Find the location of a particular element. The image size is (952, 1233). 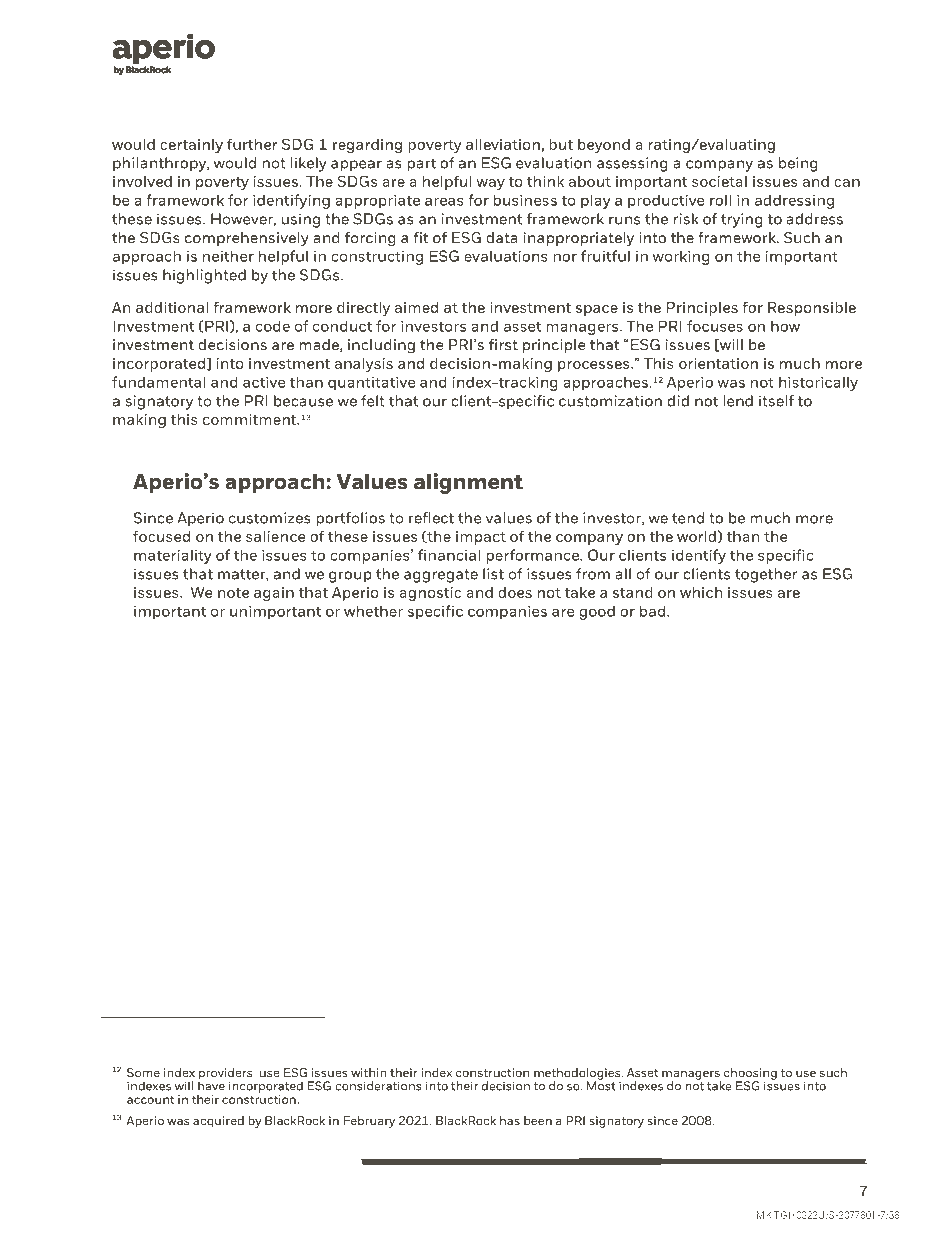

active is located at coordinates (264, 382).
